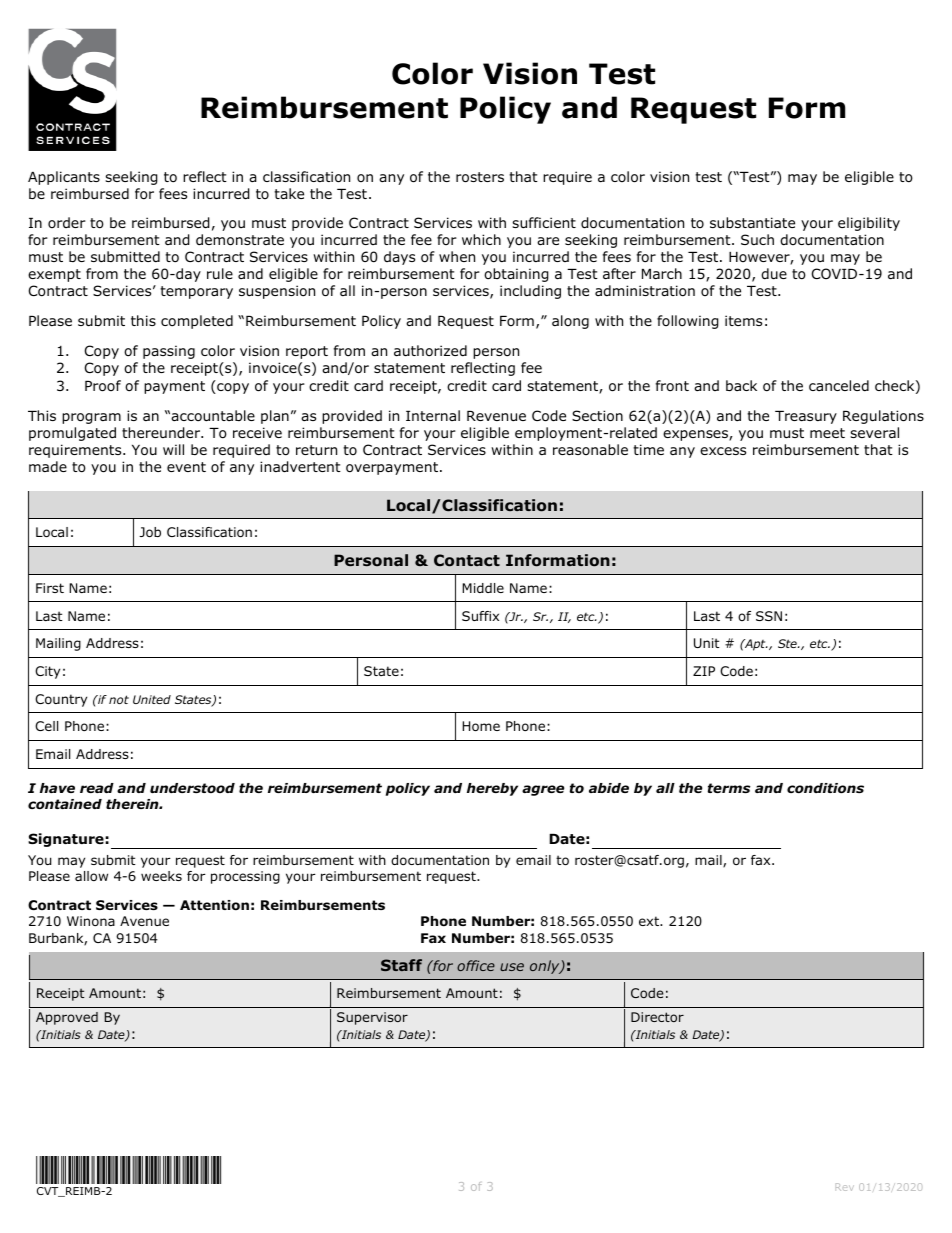  I want to click on Director, so click(657, 1017).
